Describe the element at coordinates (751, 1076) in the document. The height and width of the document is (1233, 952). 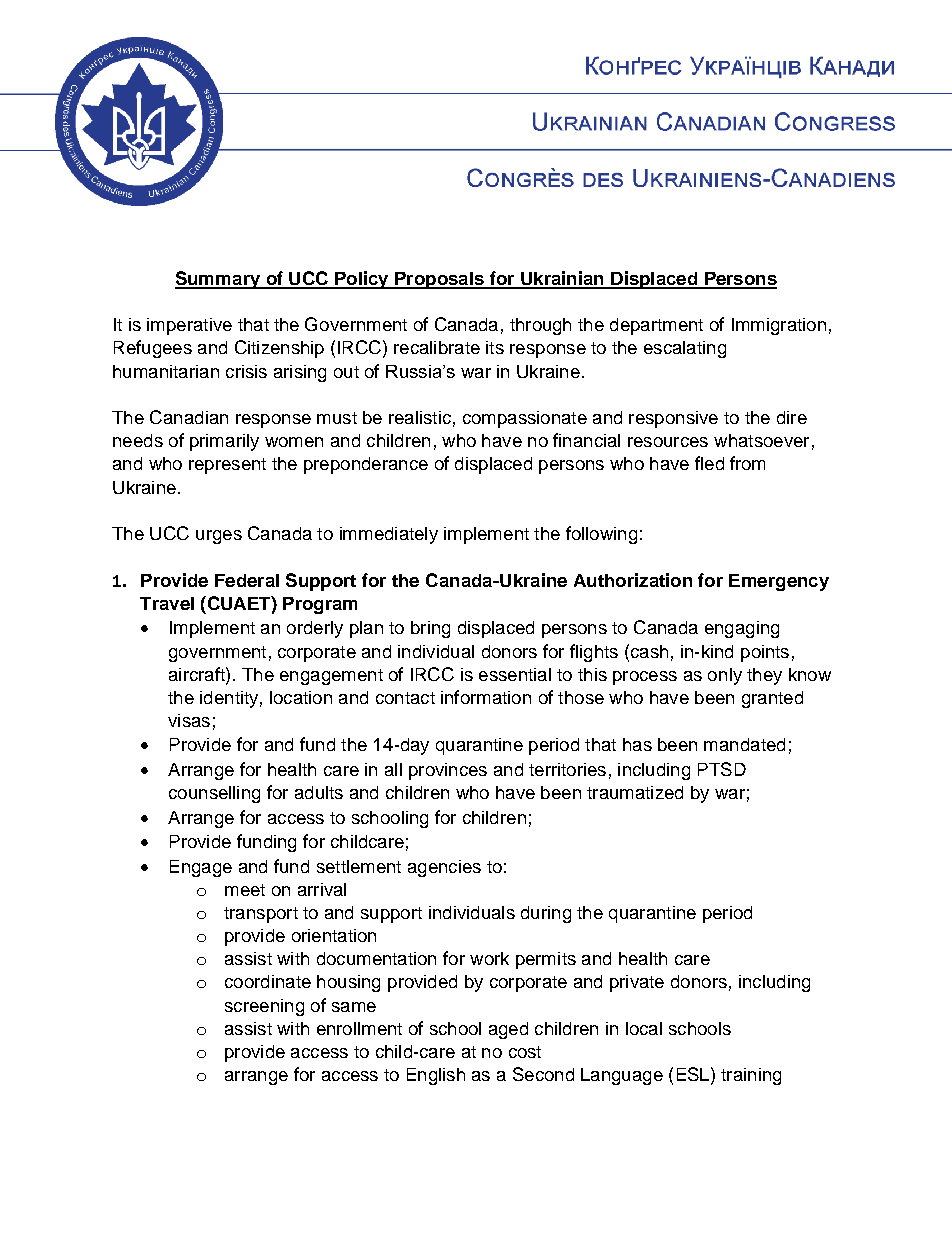
I see `training` at that location.
